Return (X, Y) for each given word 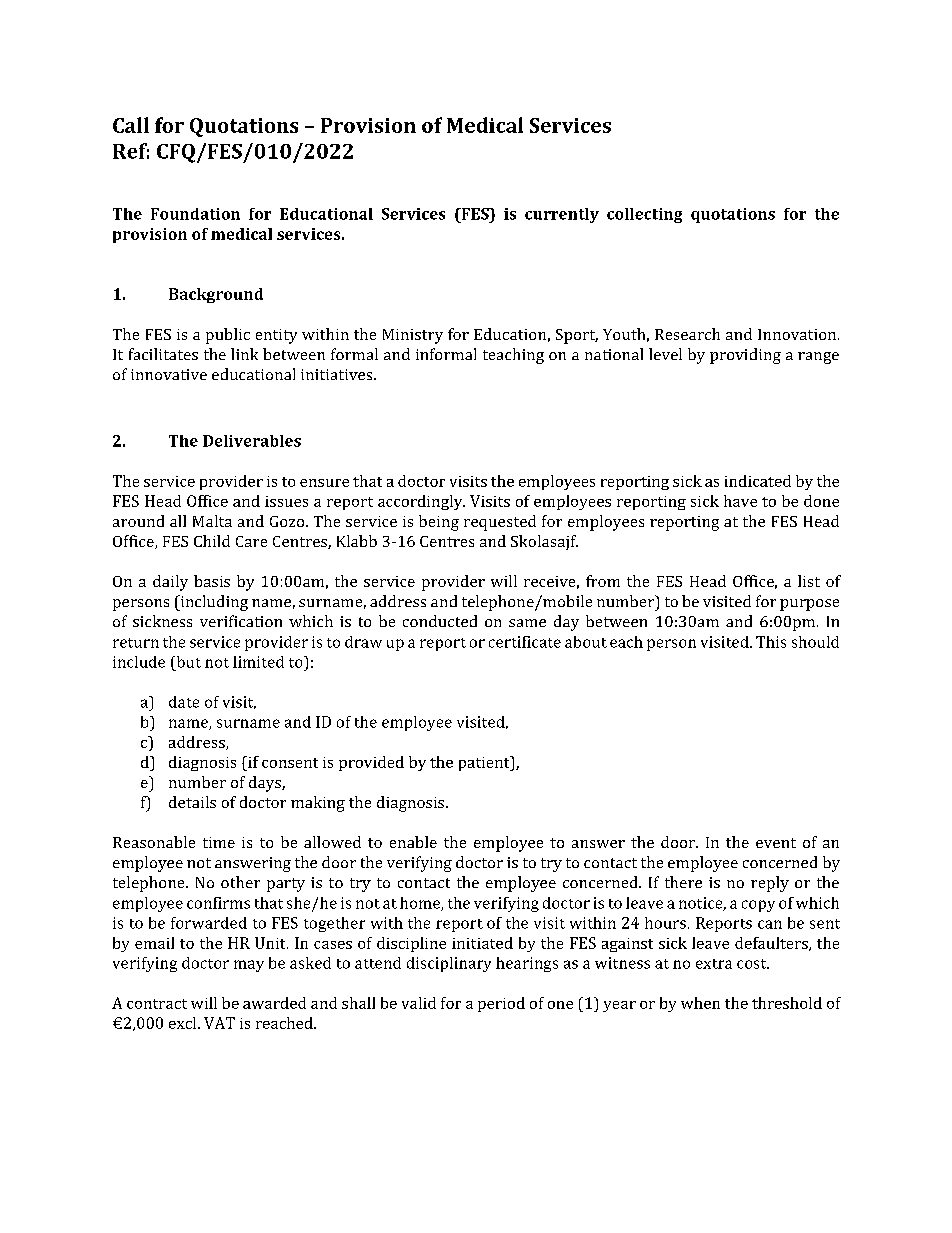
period (501, 1004)
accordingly (421, 502)
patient (485, 763)
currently (562, 215)
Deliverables (252, 441)
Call (131, 125)
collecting (644, 215)
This (771, 642)
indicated (758, 481)
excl (184, 1023)
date (184, 702)
